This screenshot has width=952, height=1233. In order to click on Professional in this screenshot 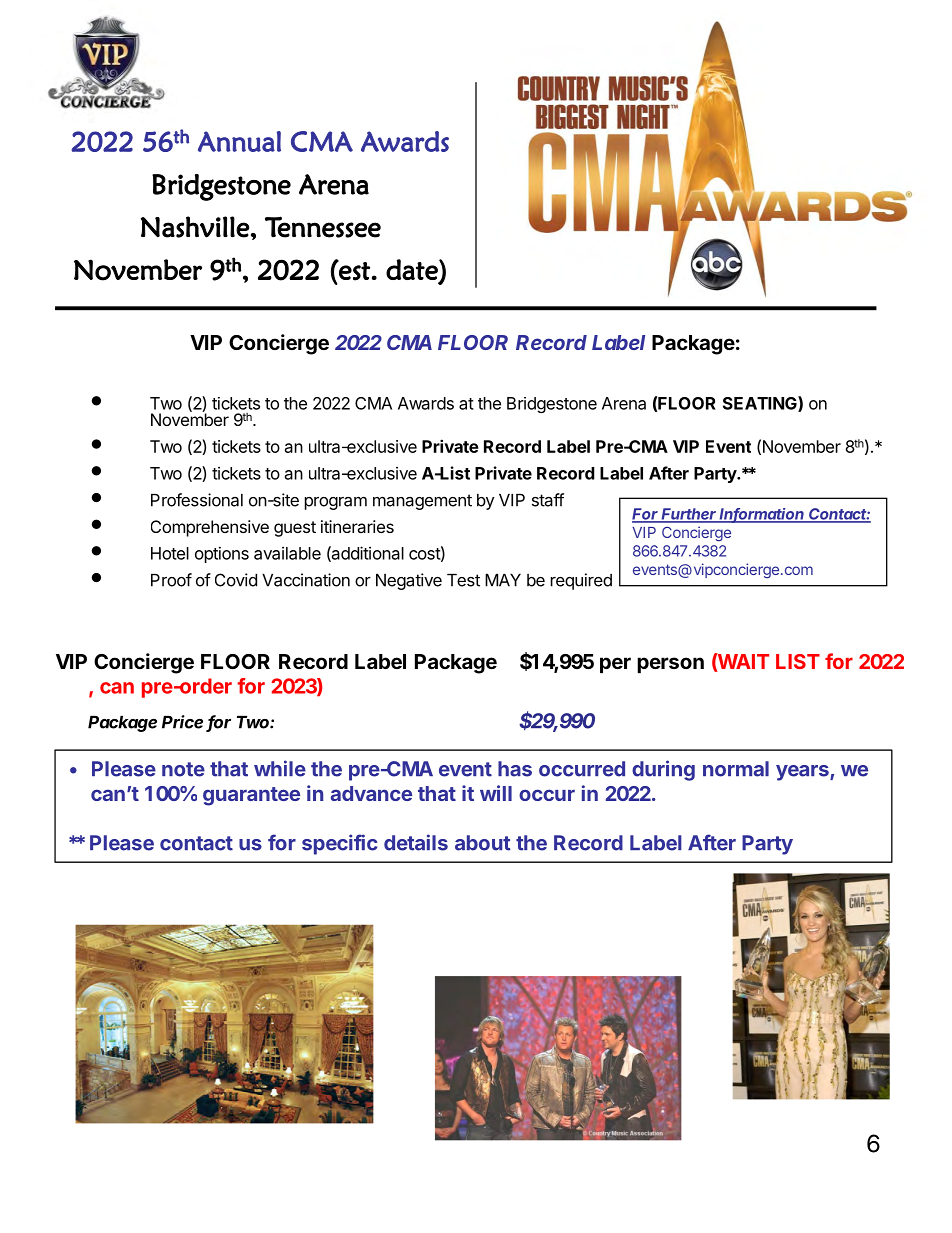, I will do `click(197, 500)`.
